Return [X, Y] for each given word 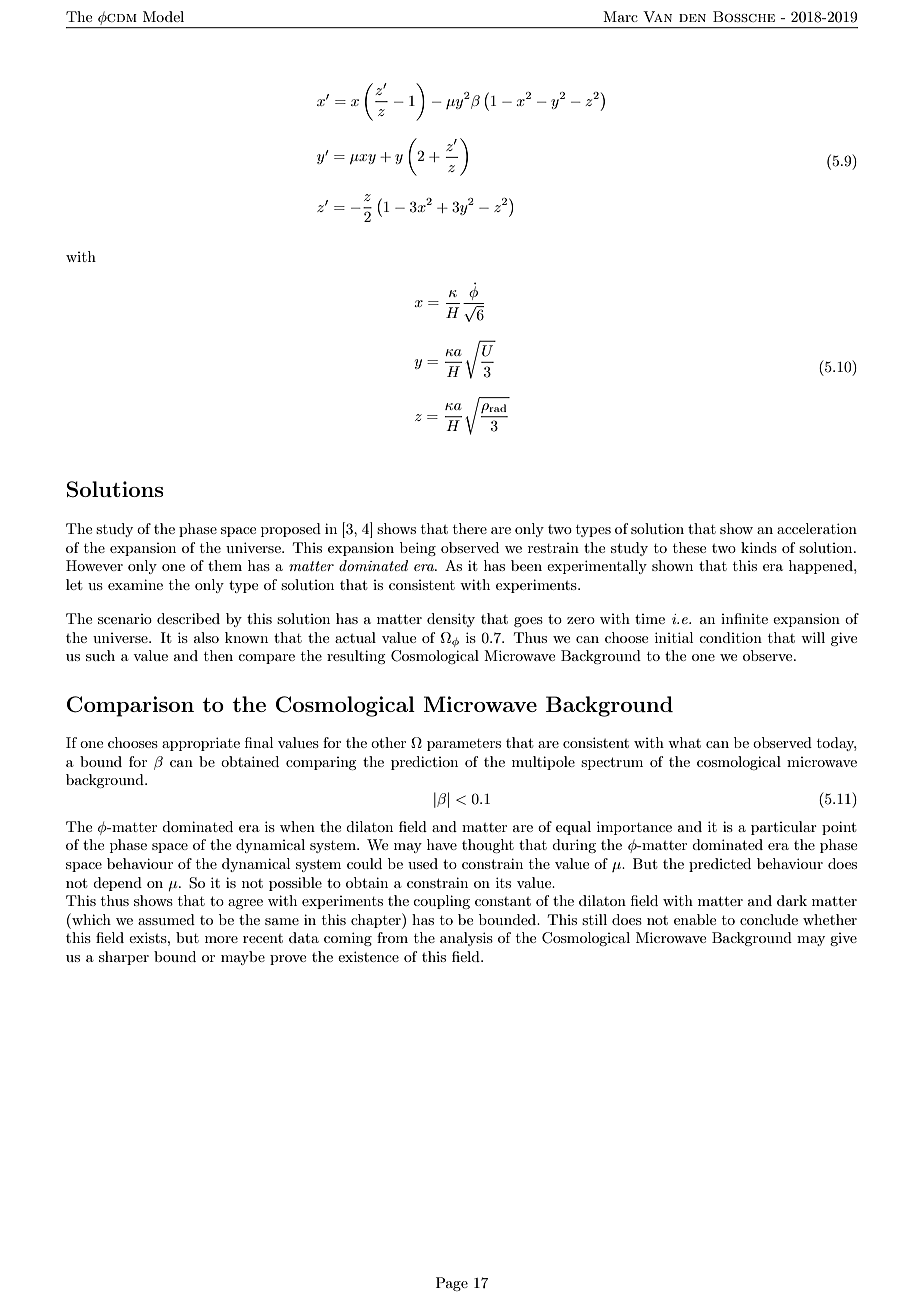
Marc [620, 16]
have [442, 844]
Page [452, 1284]
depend [117, 884]
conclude [769, 919]
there [470, 528]
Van [657, 16]
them [225, 565]
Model [163, 16]
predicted [720, 865]
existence [368, 956]
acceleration [817, 528]
